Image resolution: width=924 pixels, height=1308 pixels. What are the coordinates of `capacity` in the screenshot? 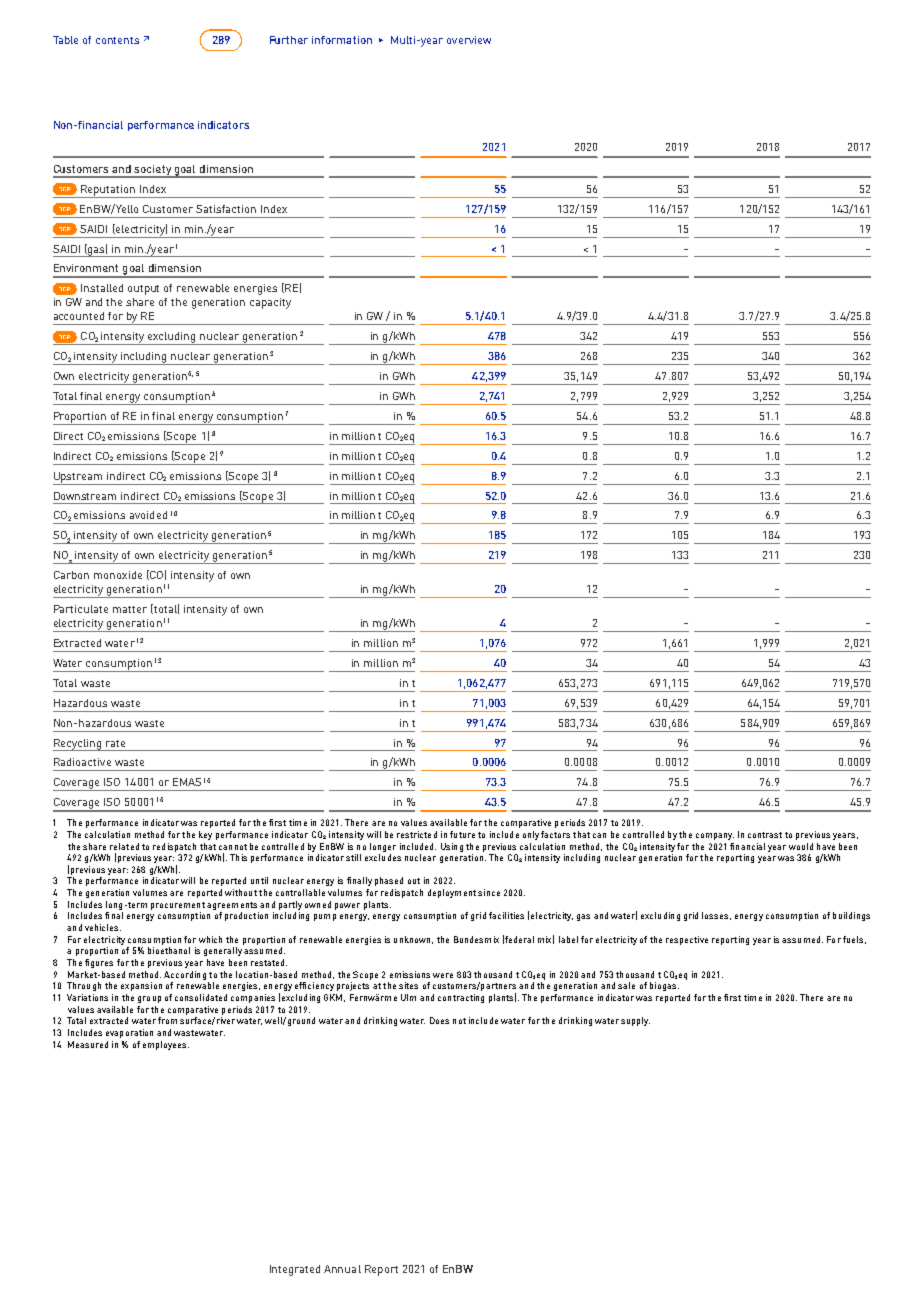 It's located at (270, 303).
